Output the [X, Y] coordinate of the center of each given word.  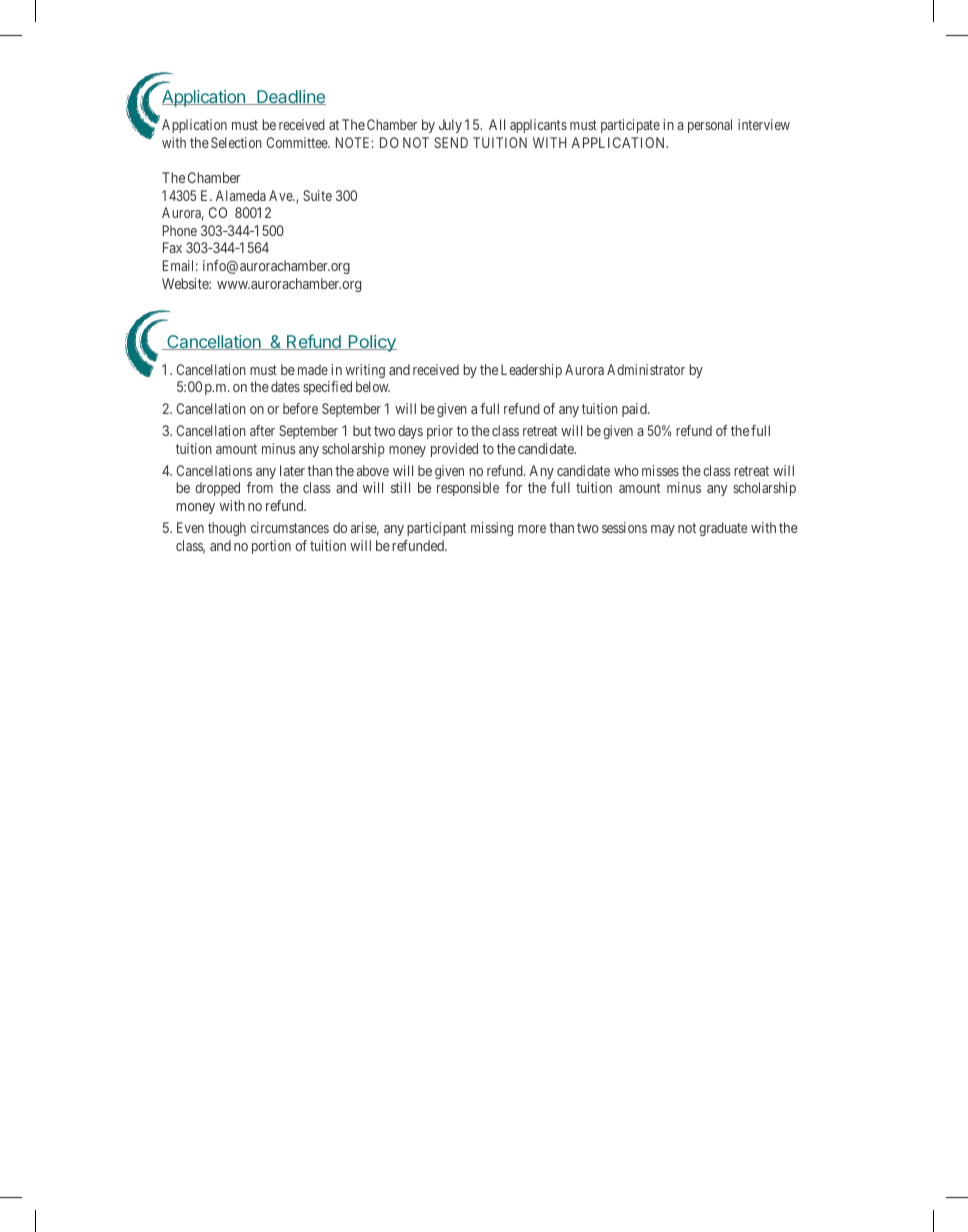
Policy [371, 343]
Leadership [531, 371]
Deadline [290, 97]
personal [710, 126]
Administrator [646, 369]
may [663, 530]
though [227, 529]
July [450, 126]
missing [492, 529]
